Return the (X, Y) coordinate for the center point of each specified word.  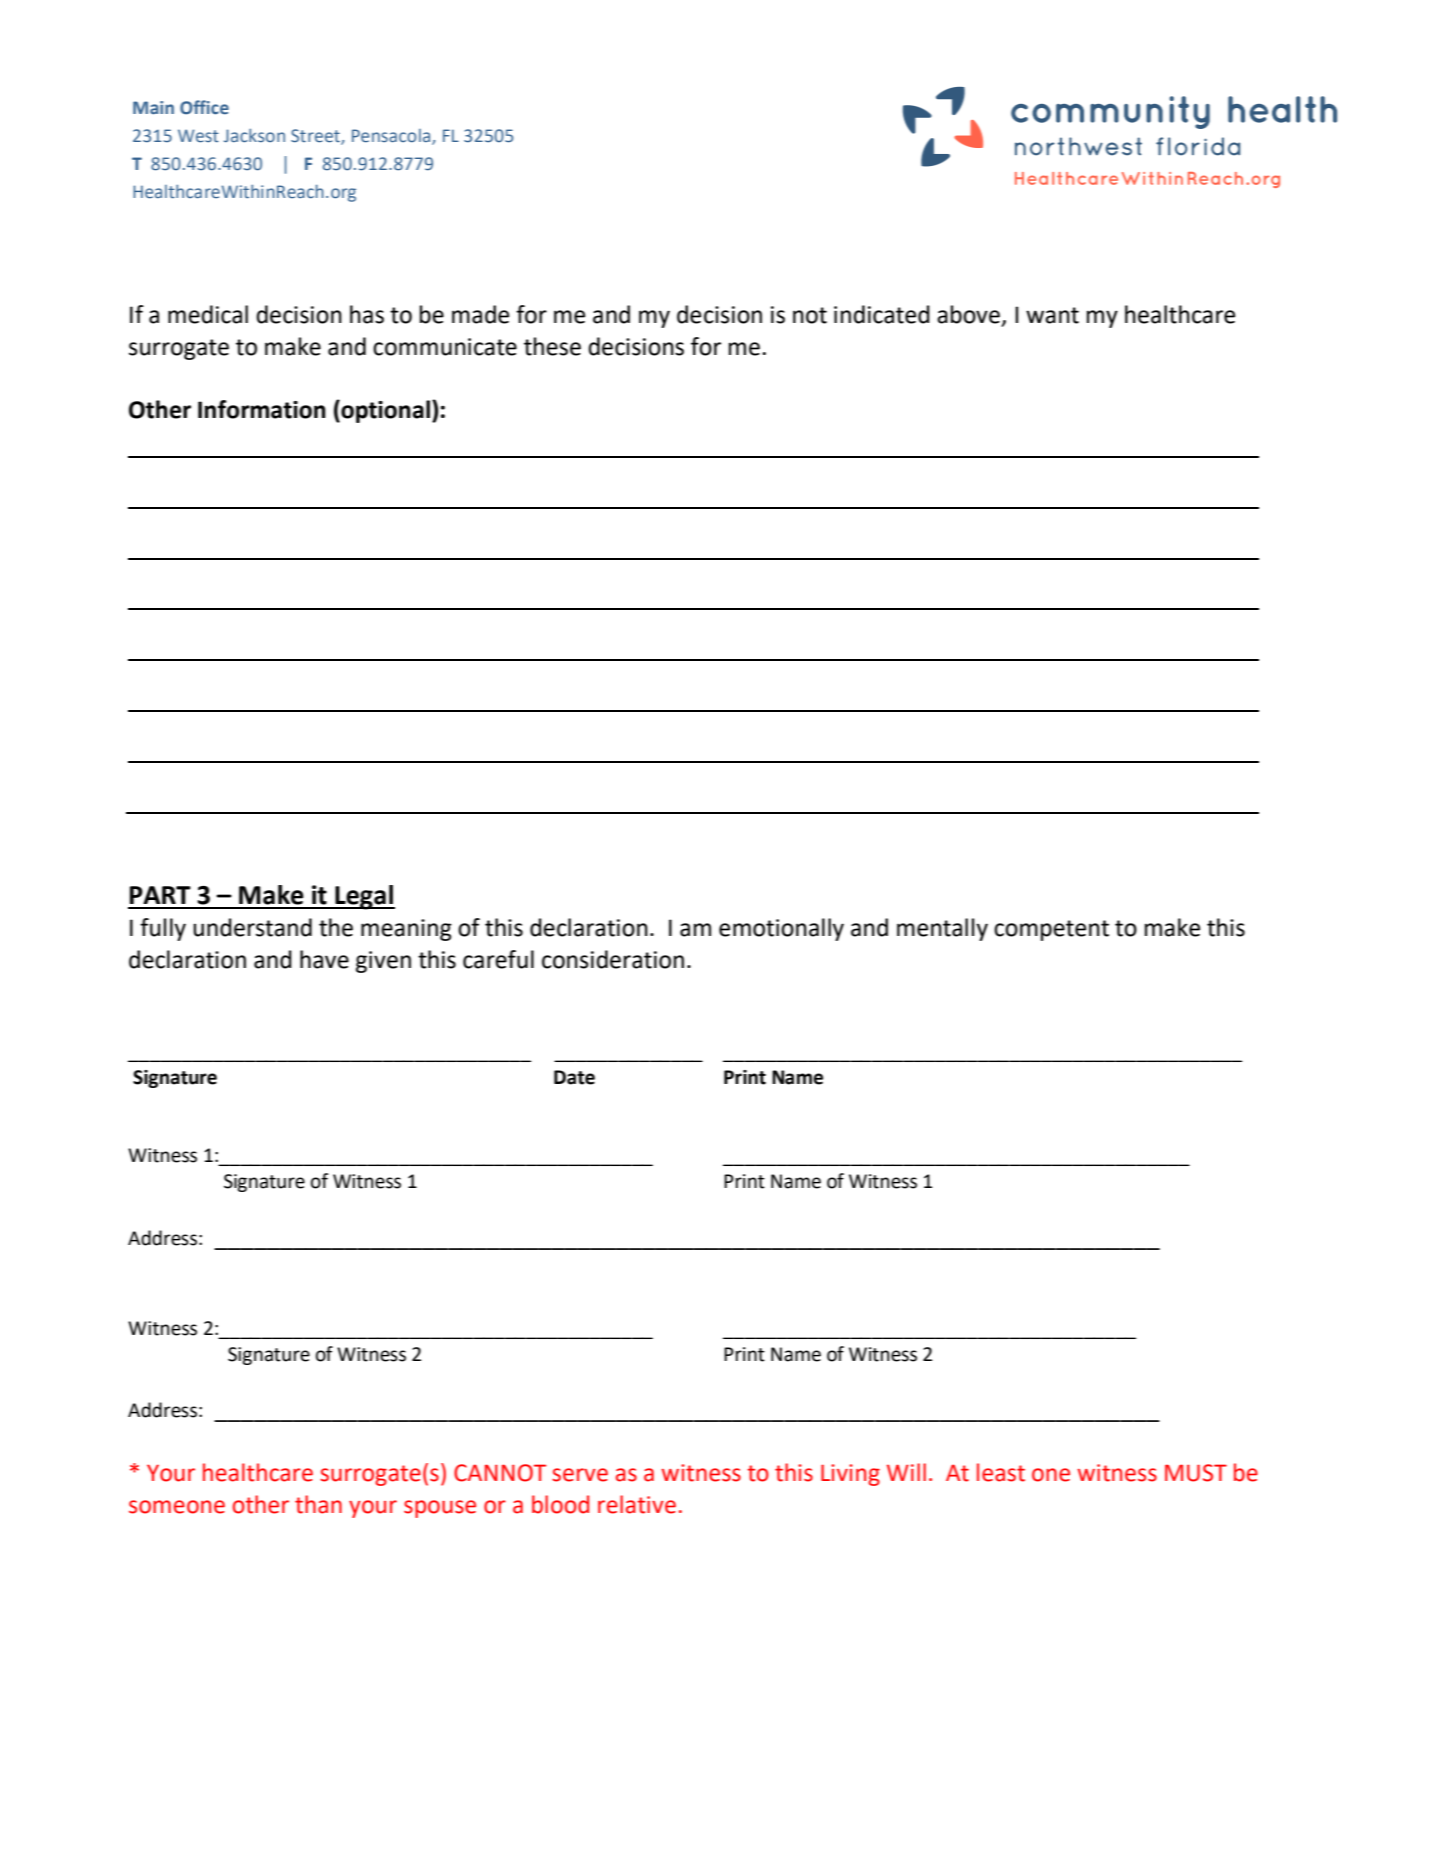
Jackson (254, 136)
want (1052, 315)
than (318, 1504)
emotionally (781, 929)
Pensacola (392, 137)
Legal (364, 897)
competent (1051, 930)
